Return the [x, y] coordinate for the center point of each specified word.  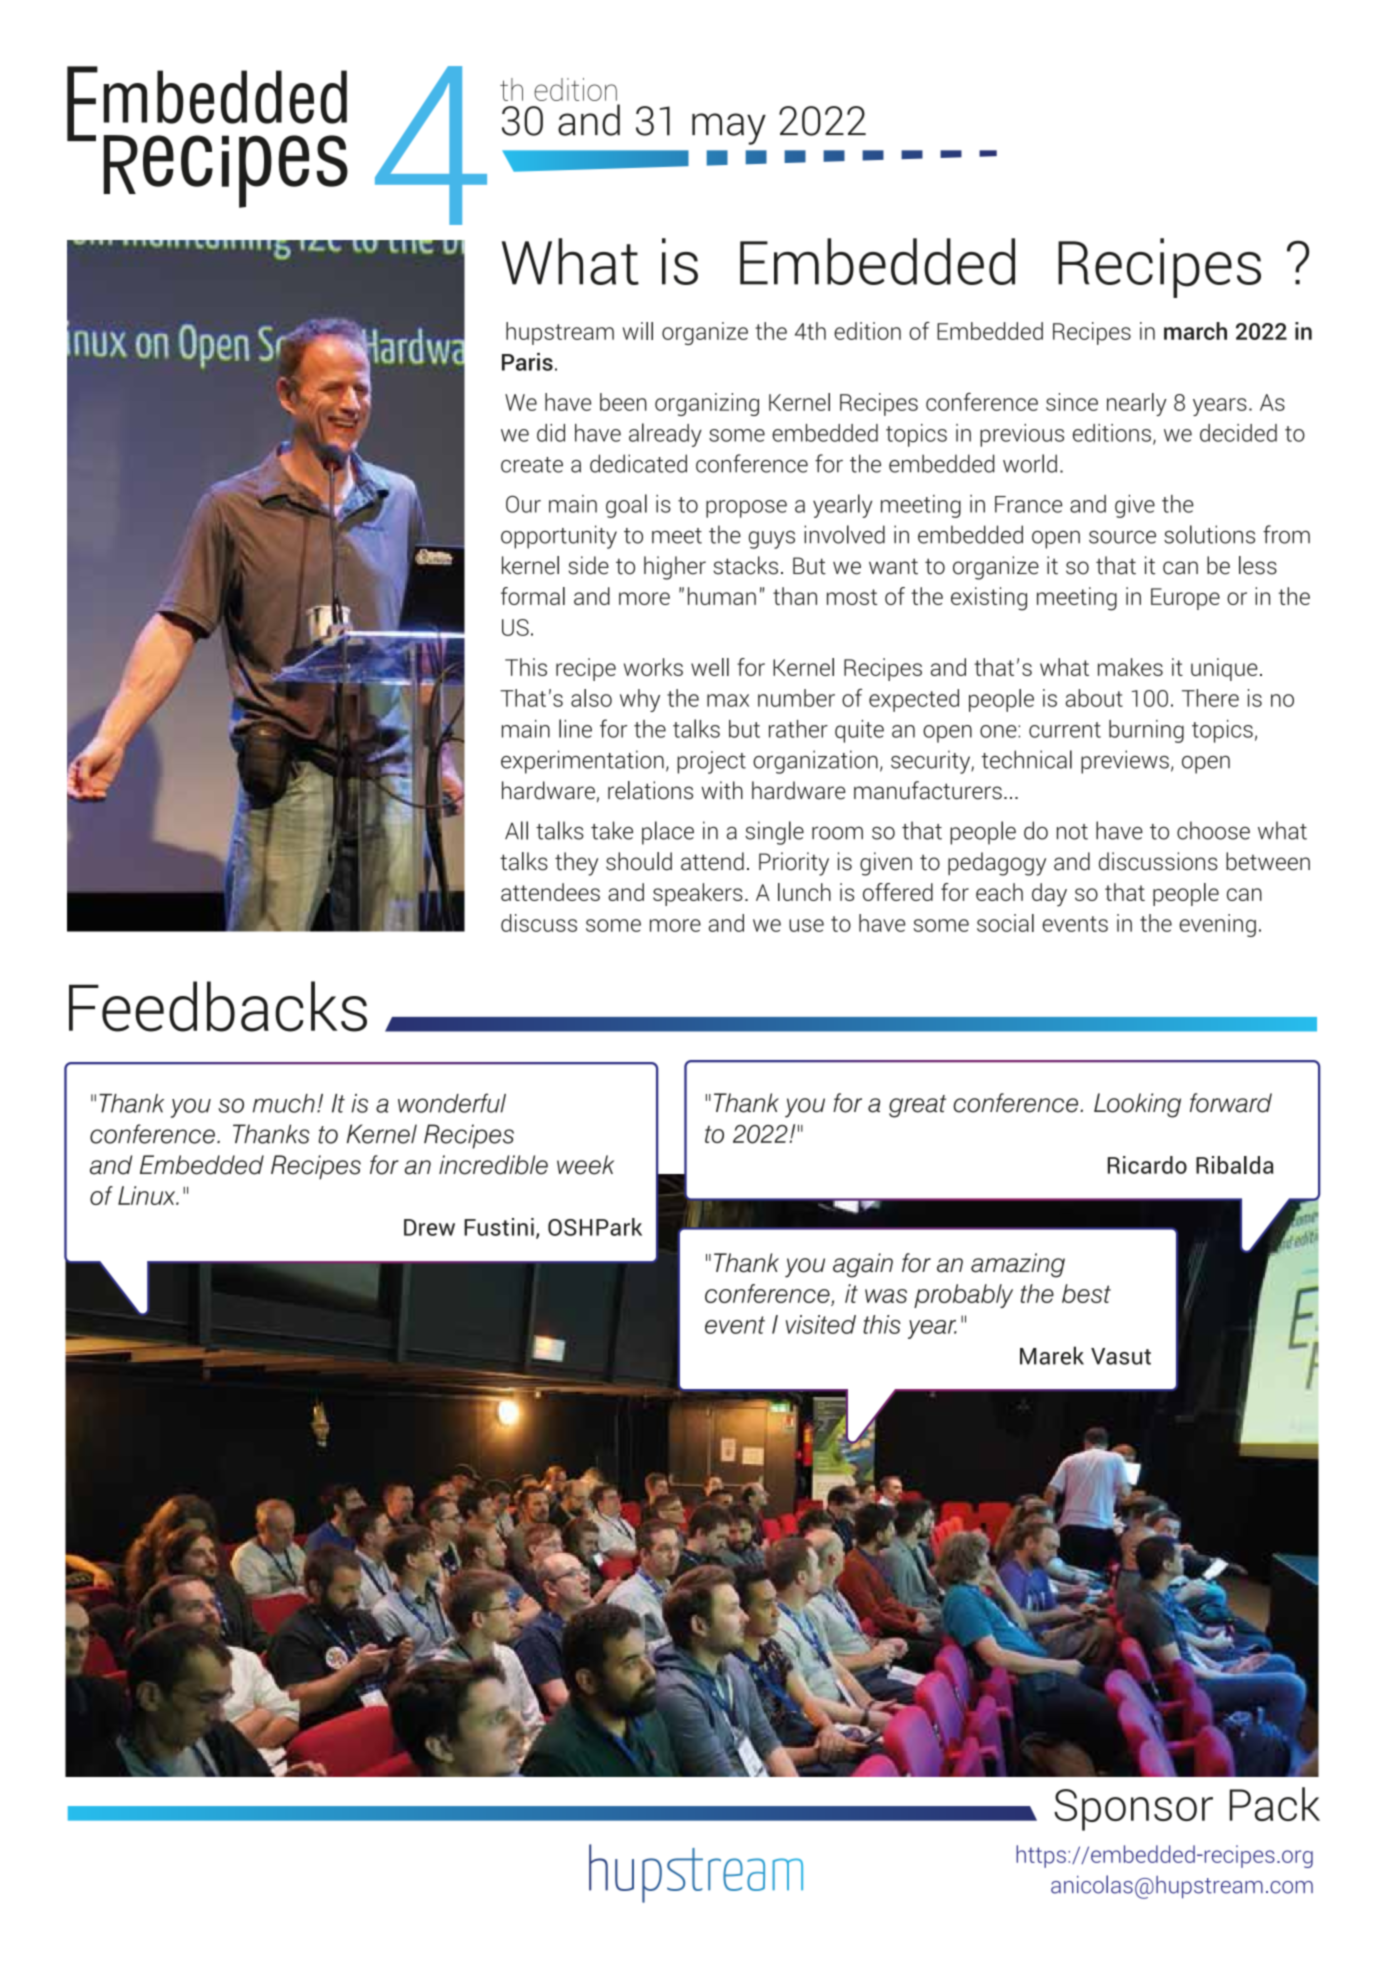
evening [1217, 925]
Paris [527, 362]
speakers [698, 894]
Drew [429, 1227]
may [729, 129]
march [1195, 331]
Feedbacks [218, 1006]
